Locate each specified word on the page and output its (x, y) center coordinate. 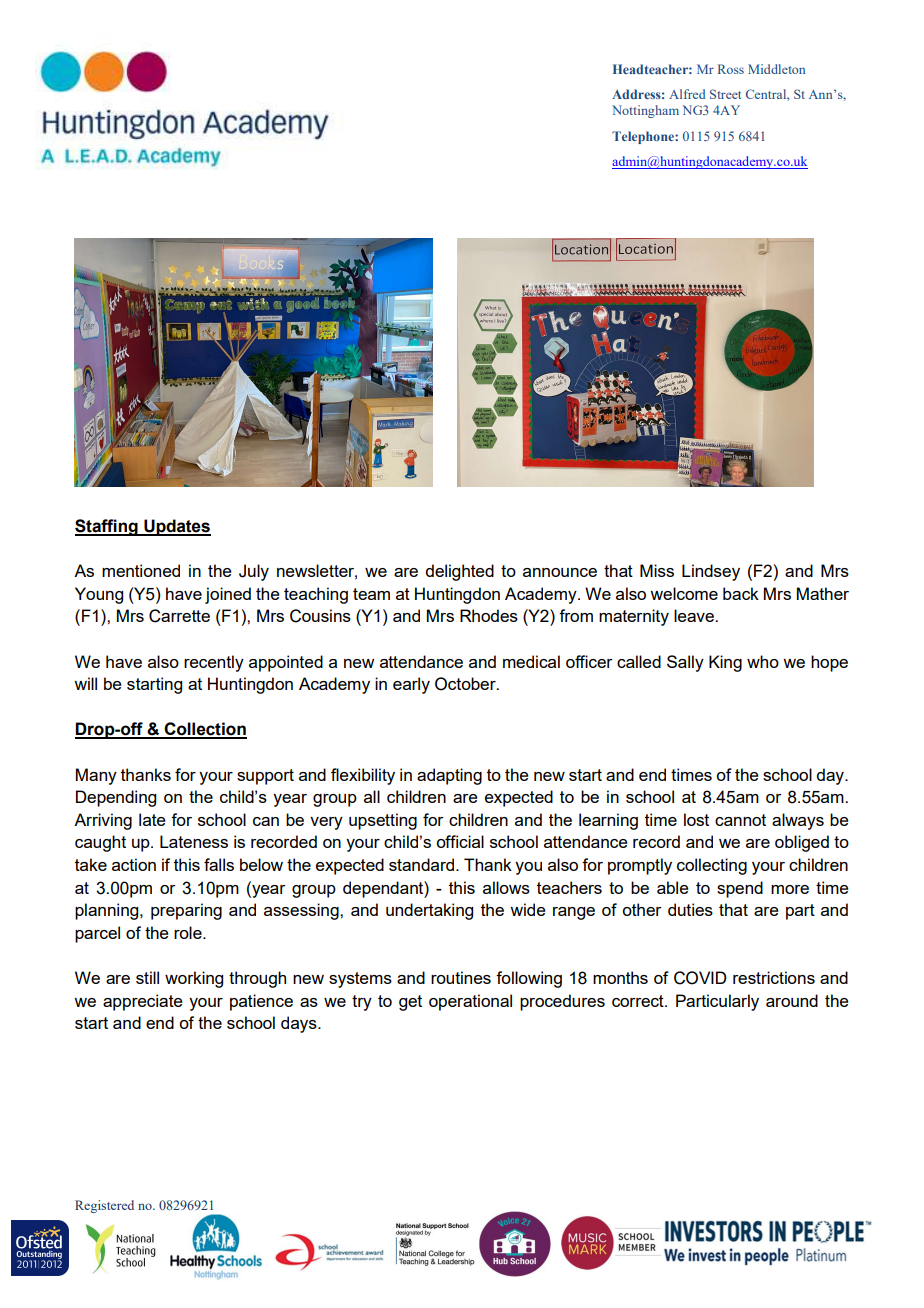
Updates (176, 527)
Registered (104, 1206)
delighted (459, 572)
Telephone (644, 137)
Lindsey (711, 572)
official (460, 841)
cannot (740, 820)
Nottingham (645, 111)
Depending (116, 798)
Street (725, 94)
